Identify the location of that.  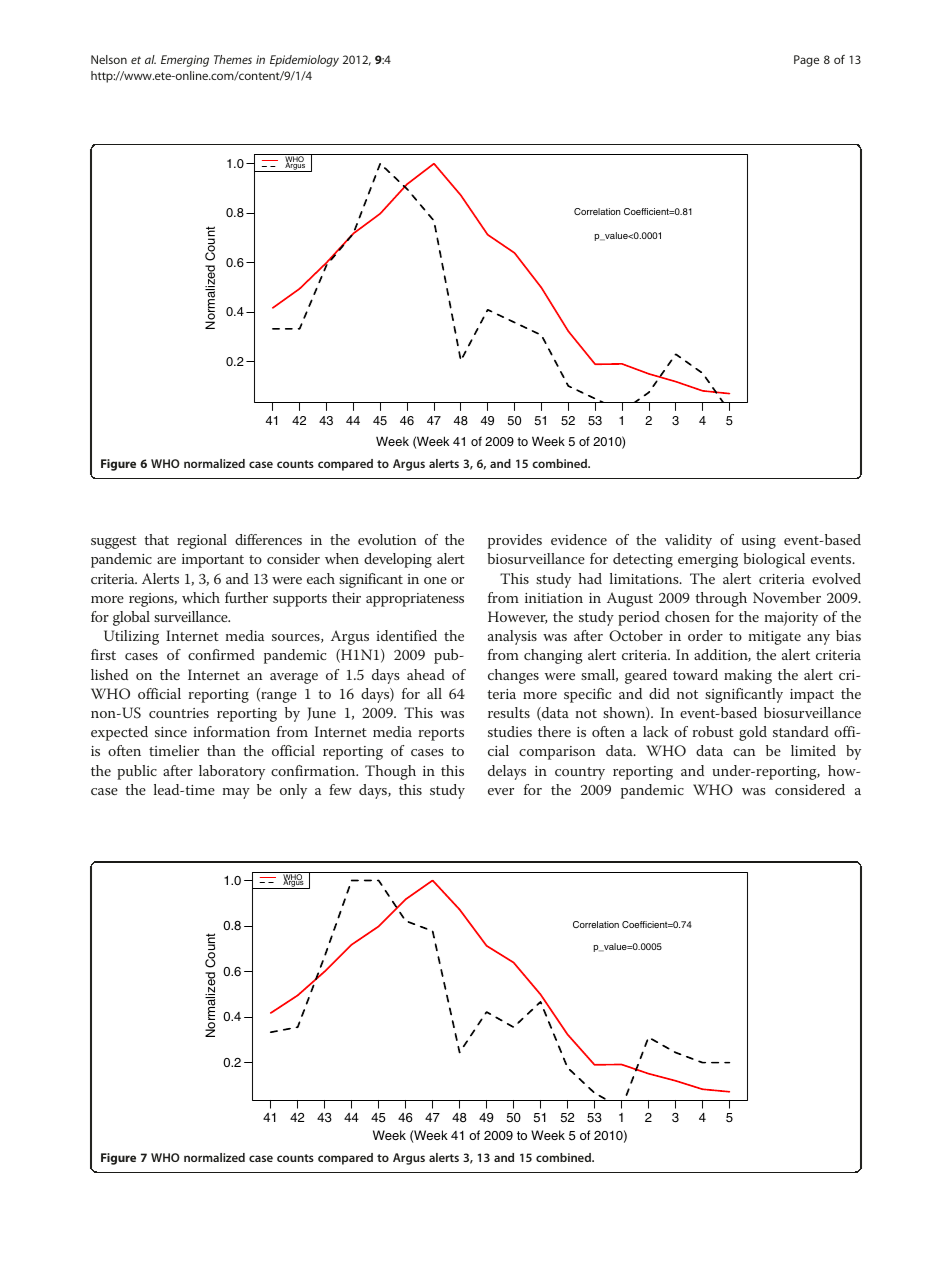
(156, 539).
